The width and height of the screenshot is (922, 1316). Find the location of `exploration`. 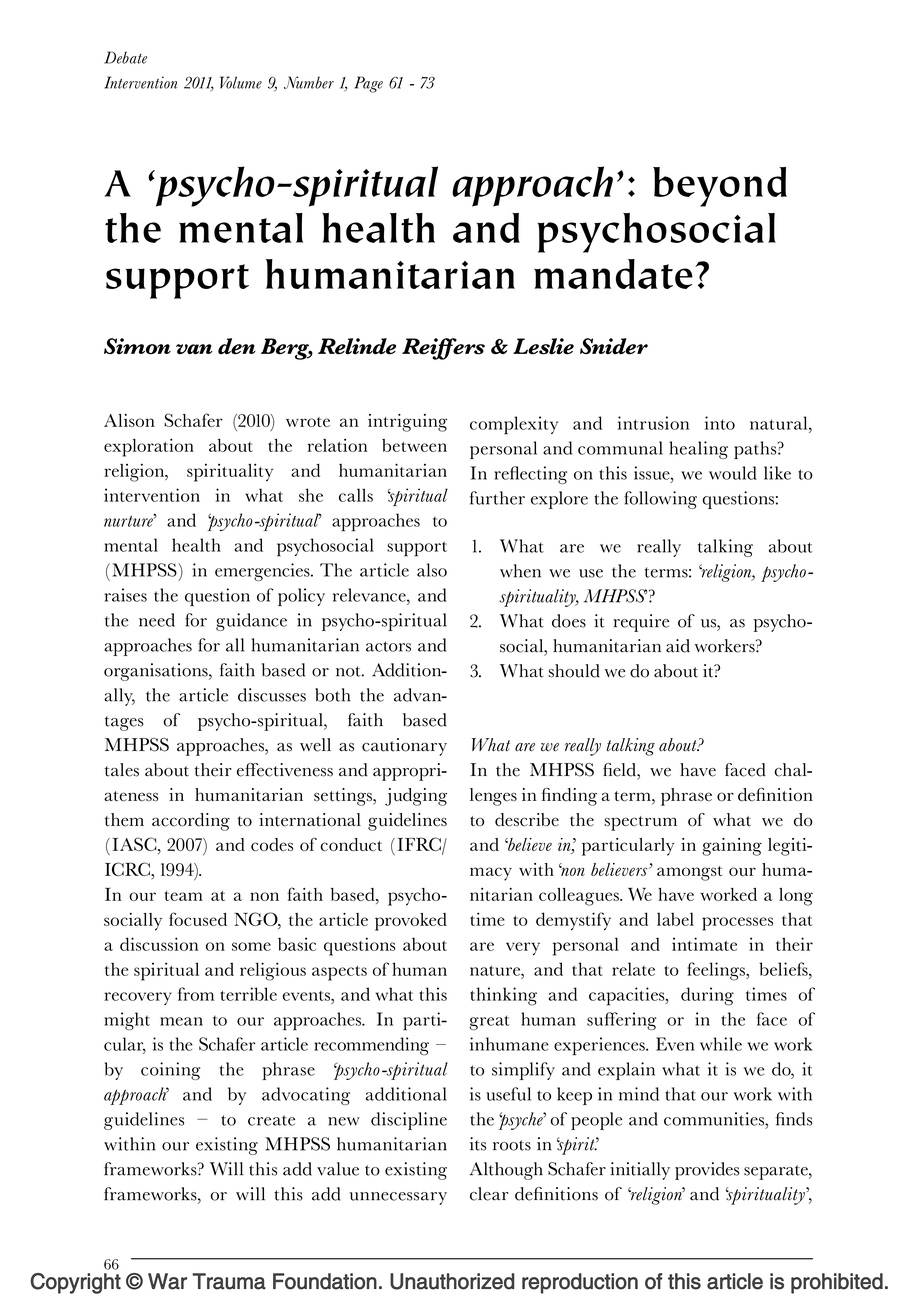

exploration is located at coordinates (149, 447).
